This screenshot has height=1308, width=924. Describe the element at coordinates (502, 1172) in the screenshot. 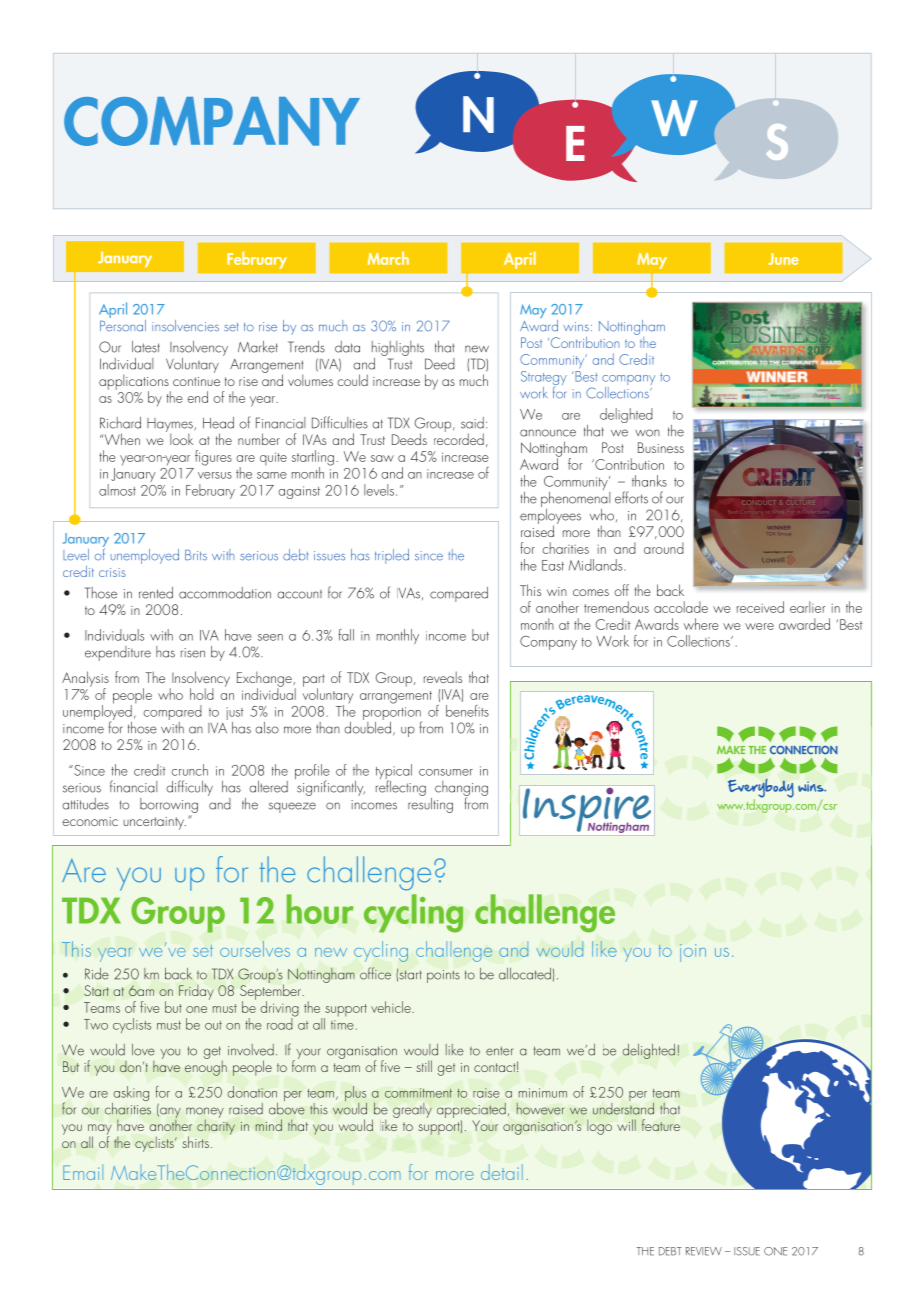

I see `detail` at that location.
